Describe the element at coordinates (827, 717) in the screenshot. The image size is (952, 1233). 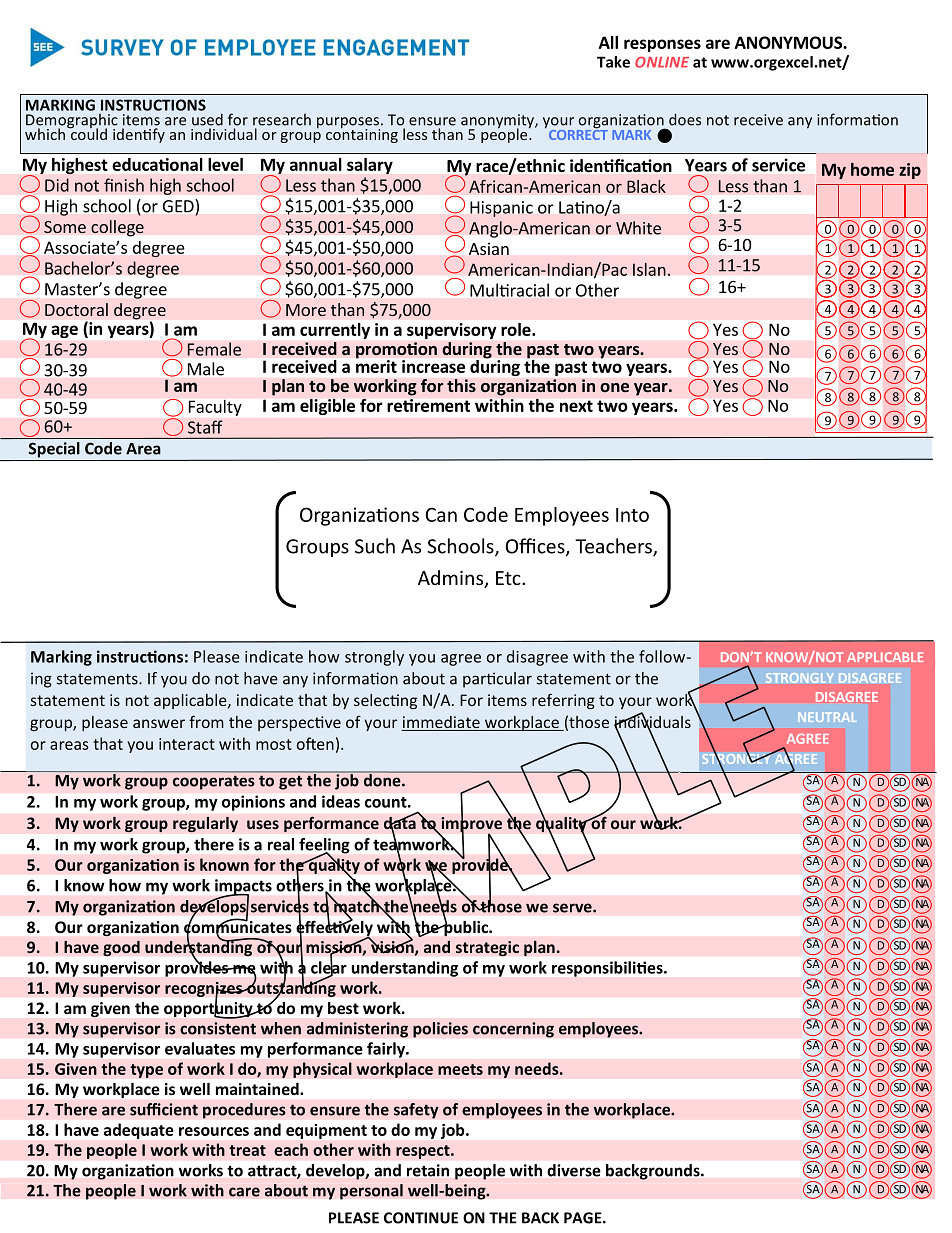
I see `NEUTRAL` at that location.
